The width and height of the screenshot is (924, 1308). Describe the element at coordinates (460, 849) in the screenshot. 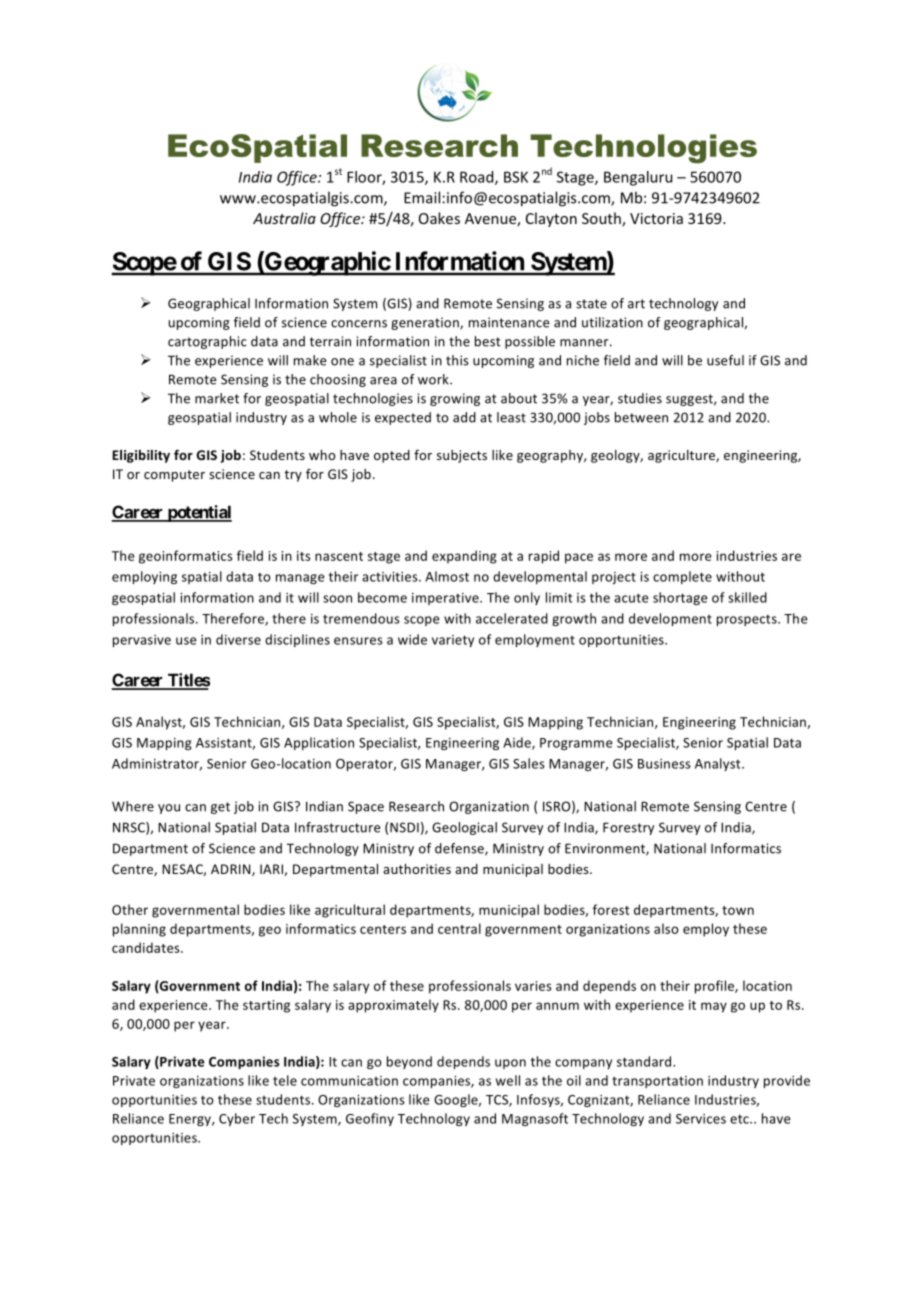

I see `defense` at that location.
